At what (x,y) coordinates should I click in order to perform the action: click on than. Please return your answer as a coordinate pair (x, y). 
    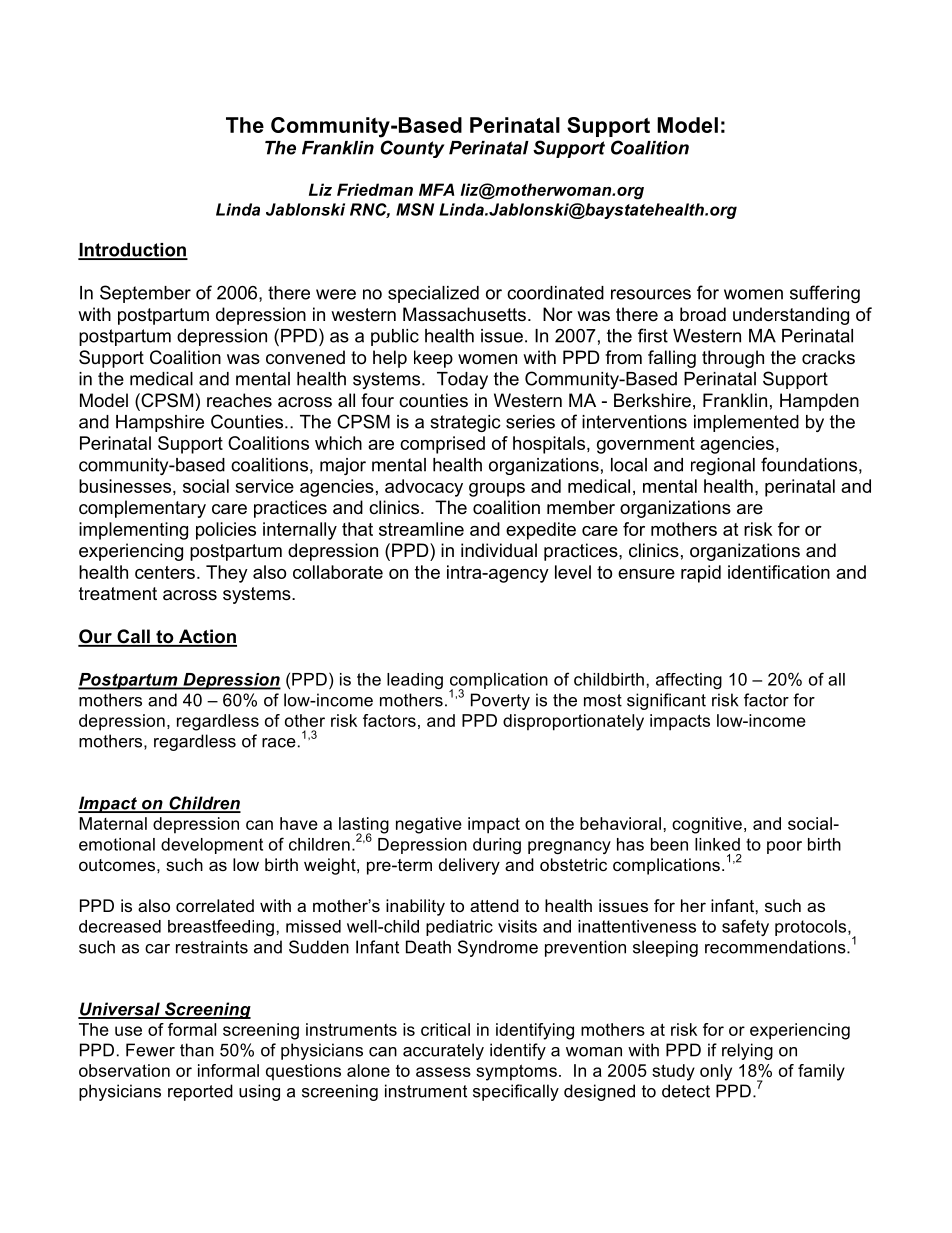
    Looking at the image, I should click on (197, 1050).
